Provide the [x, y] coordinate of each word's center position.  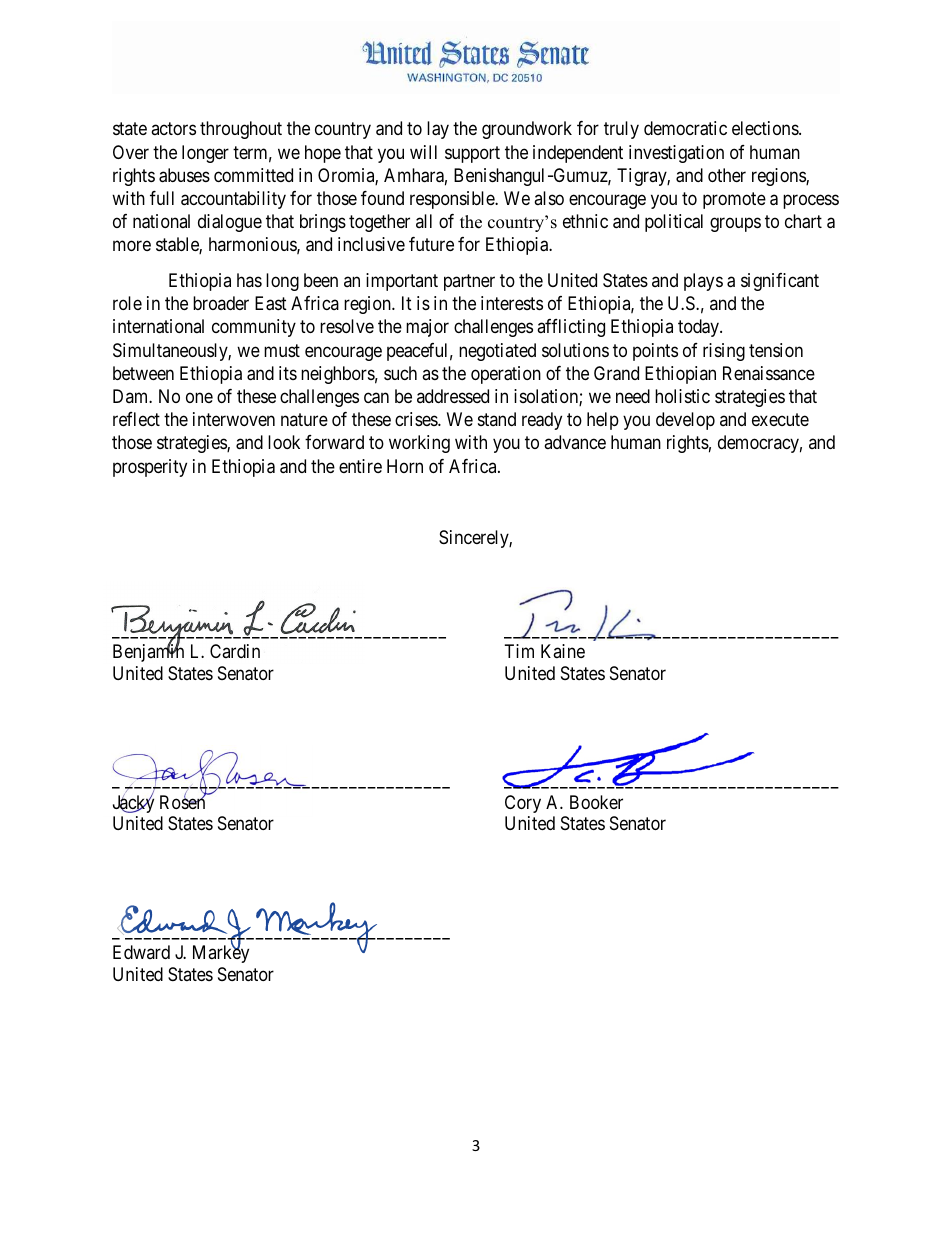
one [199, 397]
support [472, 154]
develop [685, 421]
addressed [453, 396]
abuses [184, 175]
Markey [221, 953]
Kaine [563, 651]
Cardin [235, 651]
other [727, 175]
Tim [519, 651]
